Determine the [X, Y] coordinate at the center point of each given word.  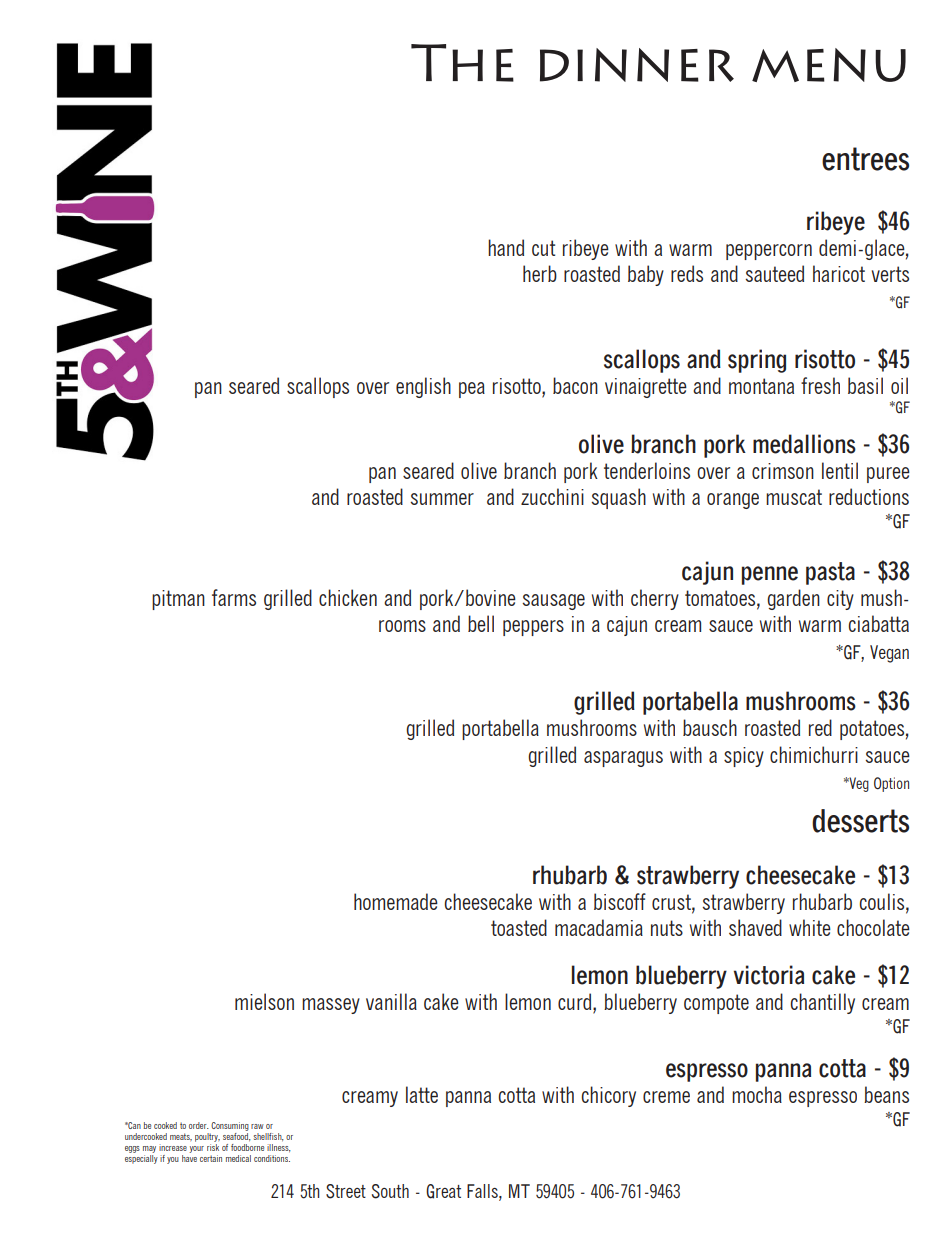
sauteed [774, 273]
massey [331, 1006]
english [423, 387]
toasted [519, 927]
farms [234, 597]
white [810, 927]
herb [540, 273]
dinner [637, 65]
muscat [794, 497]
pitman [178, 600]
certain [211, 1158]
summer [442, 499]
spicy [744, 757]
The [462, 63]
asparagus [623, 759]
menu [829, 65]
